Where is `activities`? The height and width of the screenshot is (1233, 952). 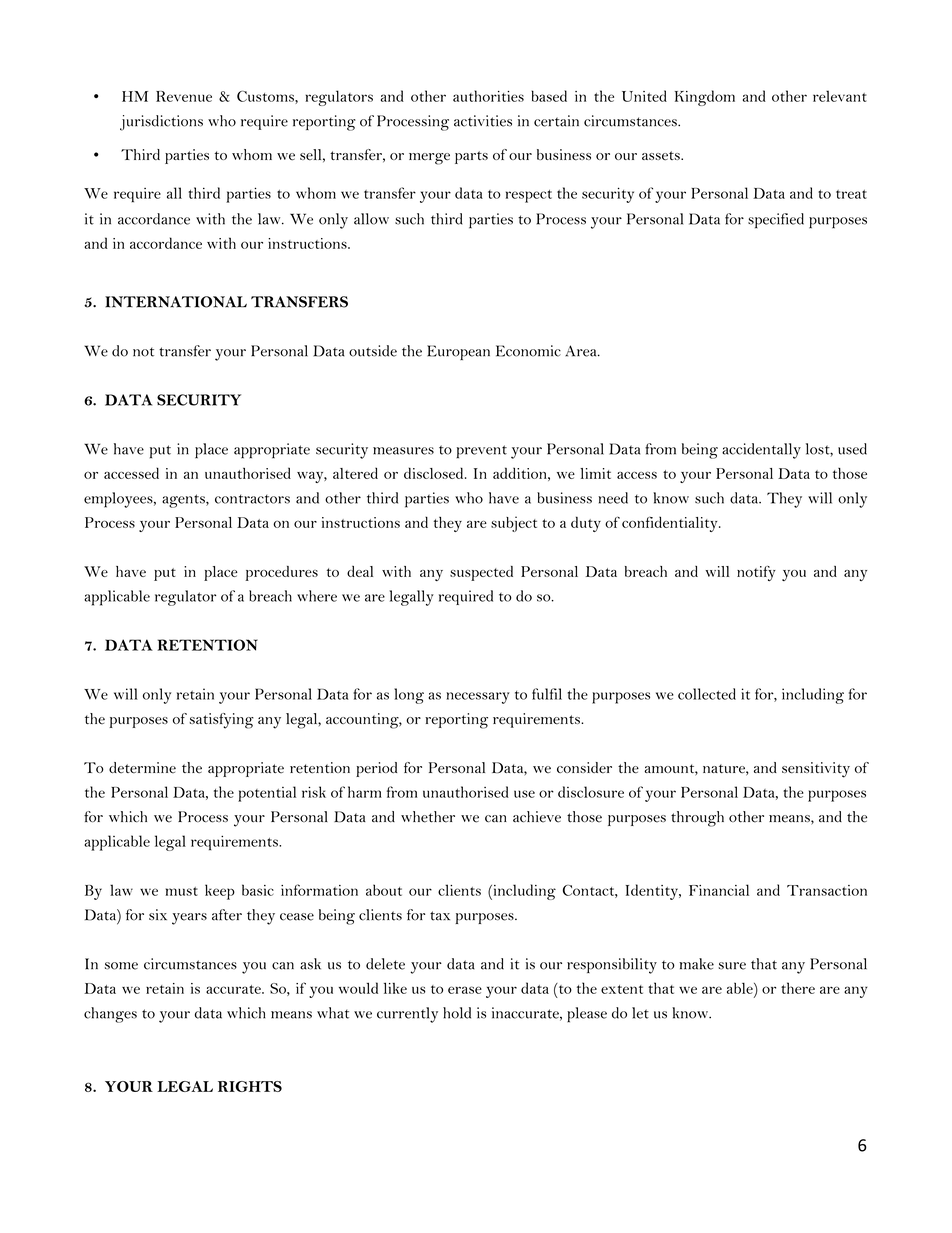
activities is located at coordinates (483, 121).
